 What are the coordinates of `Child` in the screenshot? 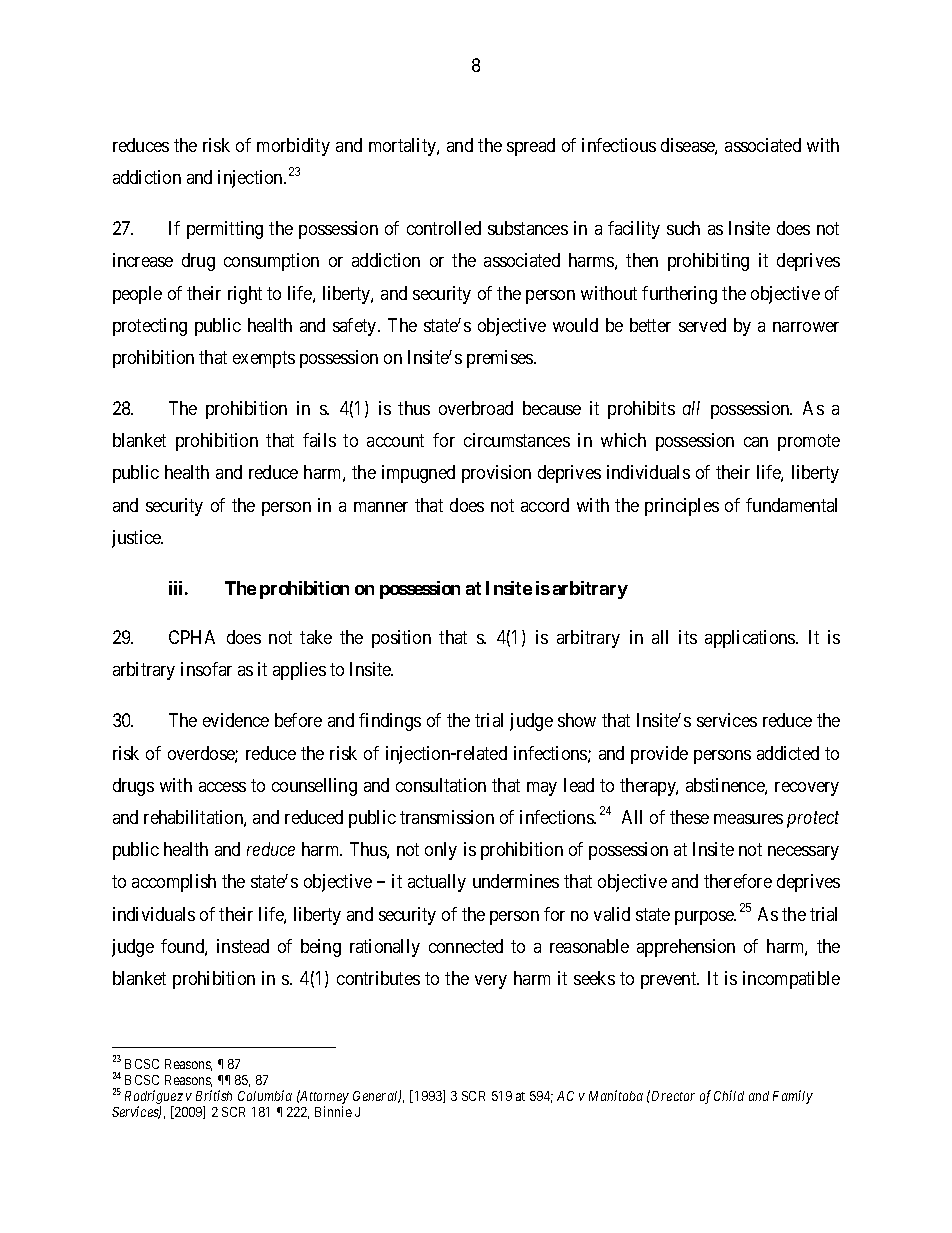 It's located at (729, 1095).
